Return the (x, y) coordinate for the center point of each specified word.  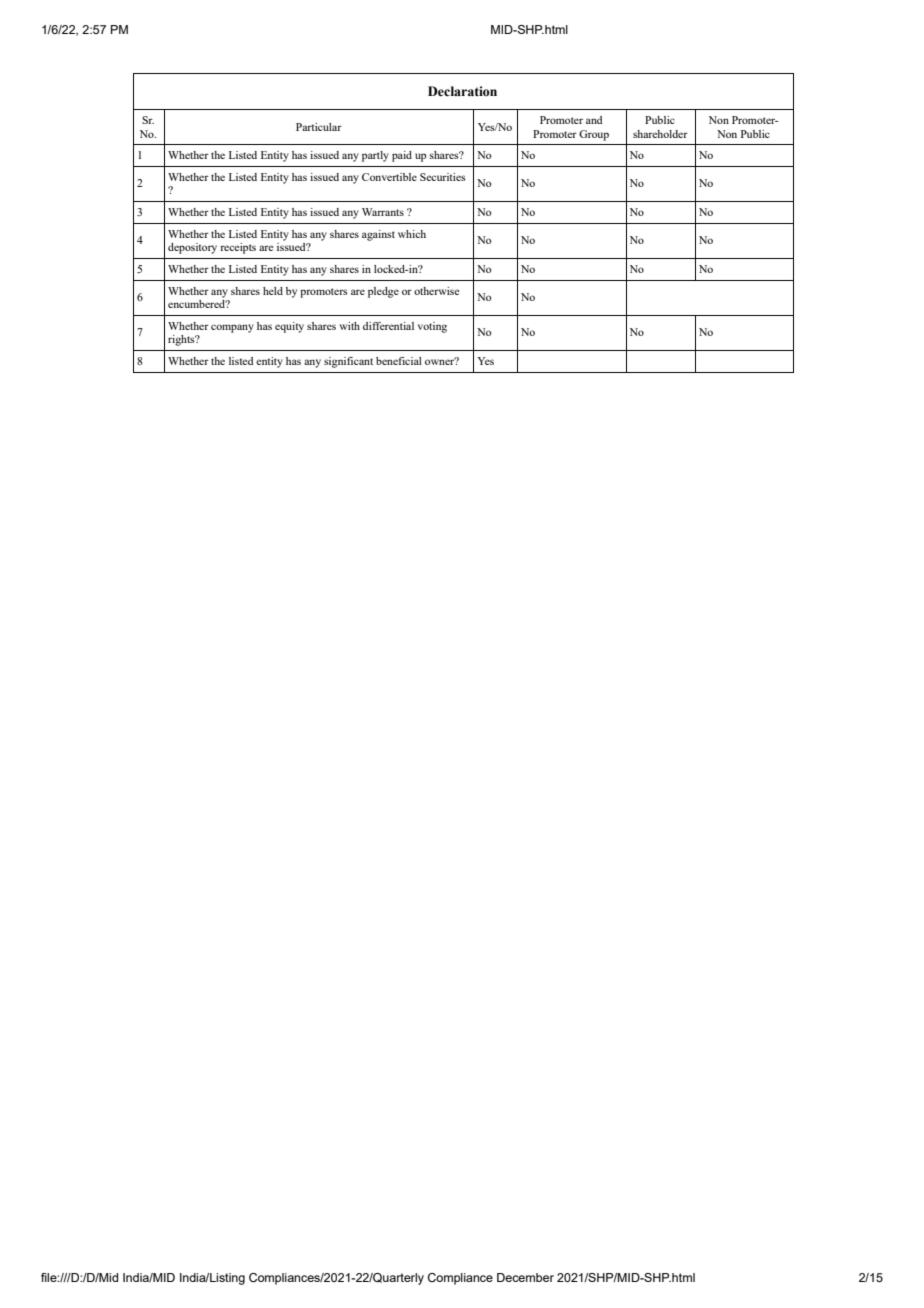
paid (402, 156)
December (525, 1277)
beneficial (399, 361)
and (594, 120)
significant (348, 362)
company (232, 328)
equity (289, 327)
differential (388, 326)
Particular (319, 127)
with (350, 326)
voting (432, 327)
